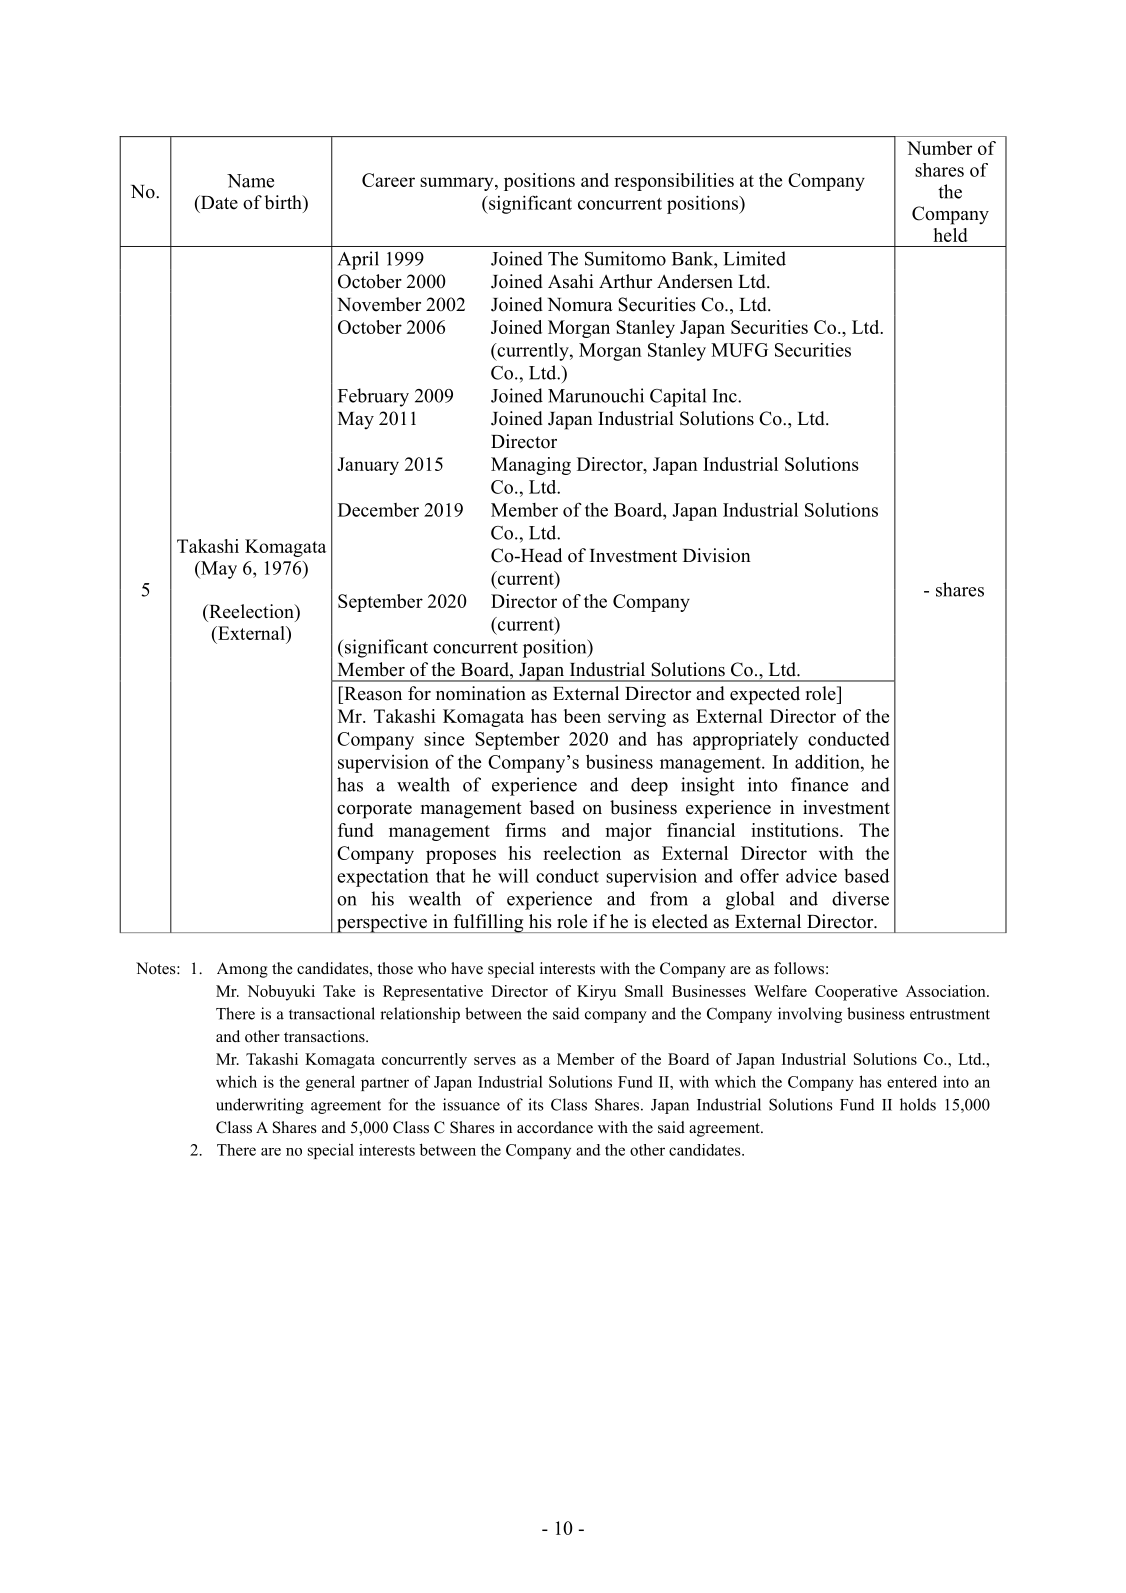  I want to click on expected, so click(765, 695).
